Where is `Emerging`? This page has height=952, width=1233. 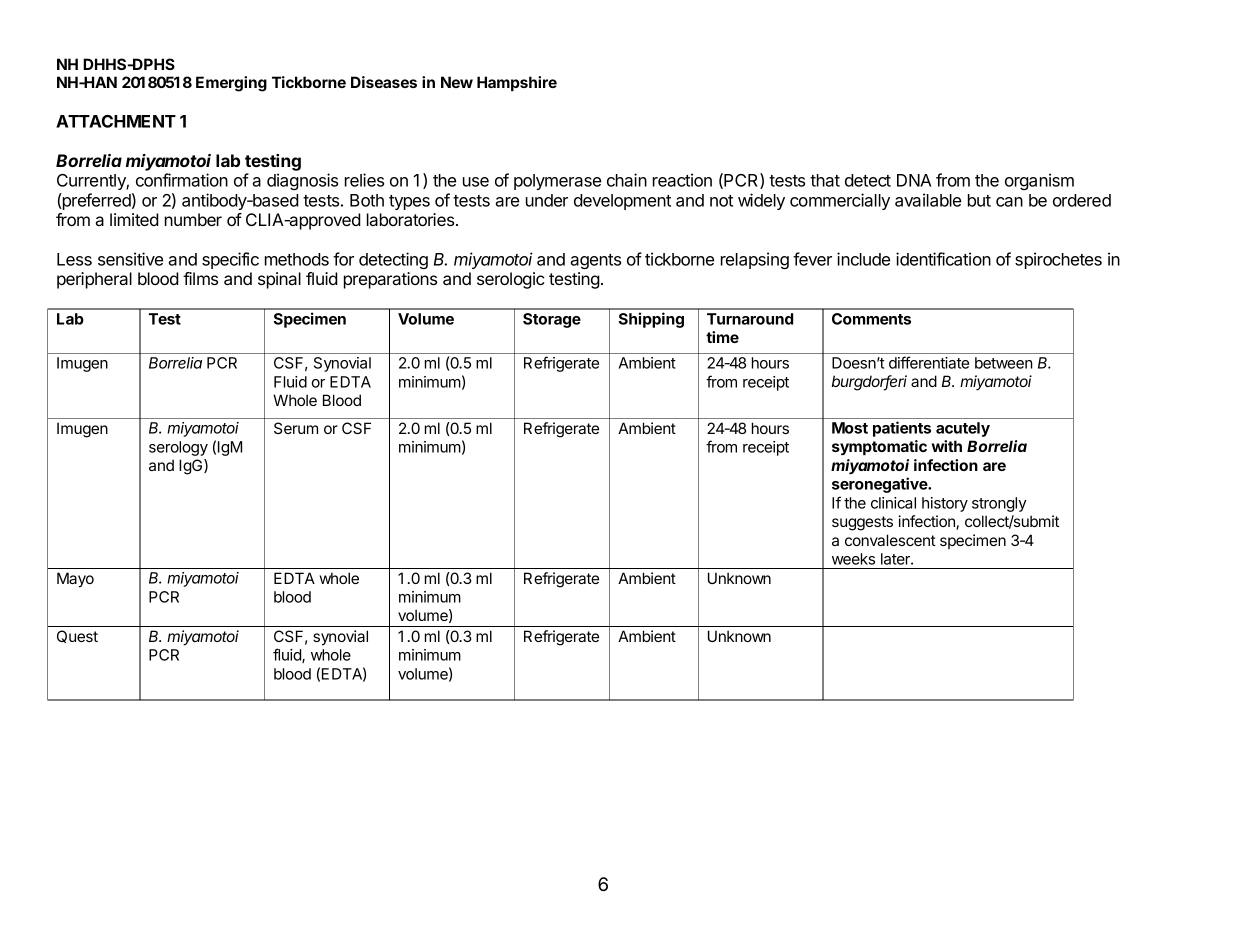 Emerging is located at coordinates (231, 84).
